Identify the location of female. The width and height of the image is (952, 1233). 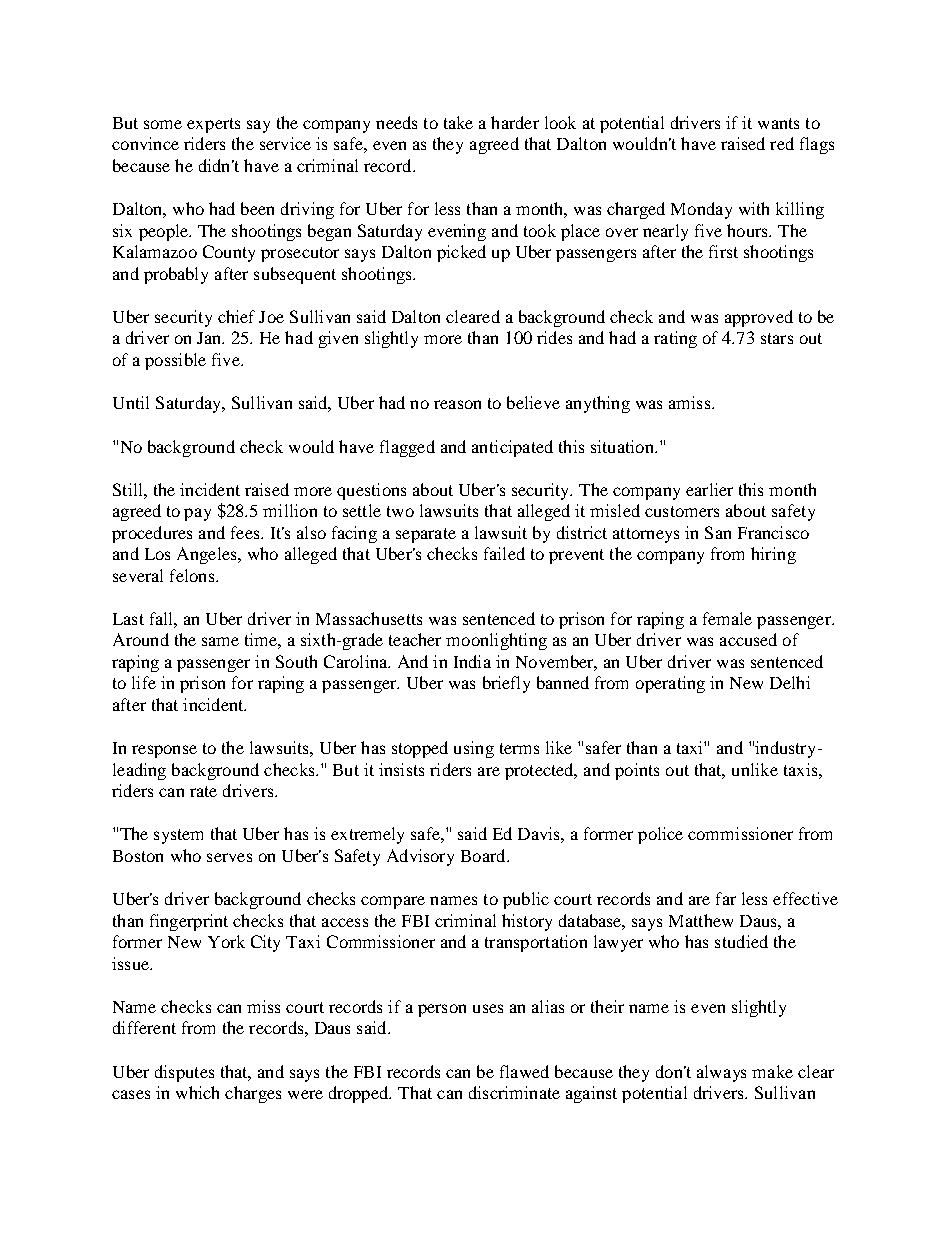
(727, 618).
